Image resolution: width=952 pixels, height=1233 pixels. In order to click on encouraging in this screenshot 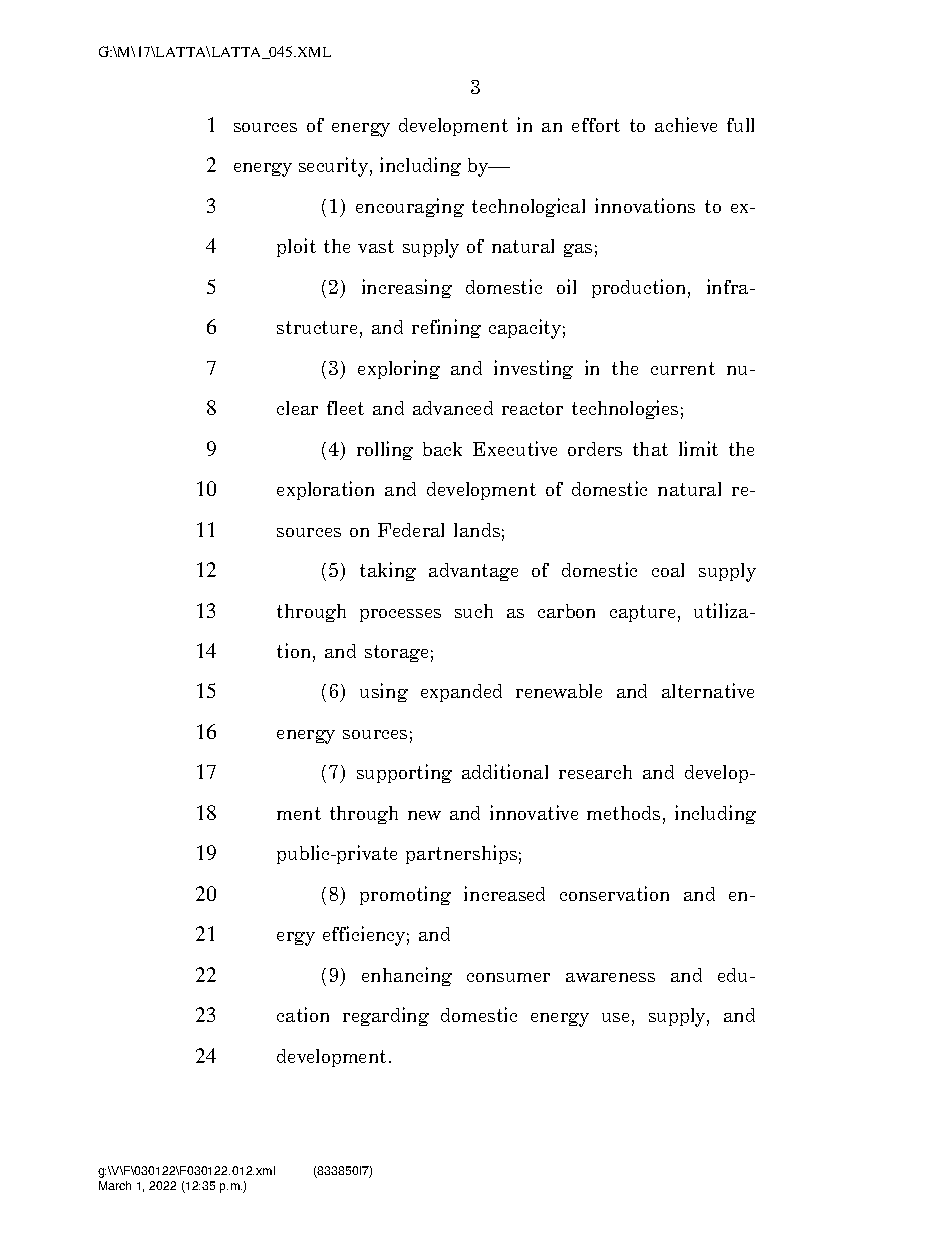, I will do `click(410, 207)`.
